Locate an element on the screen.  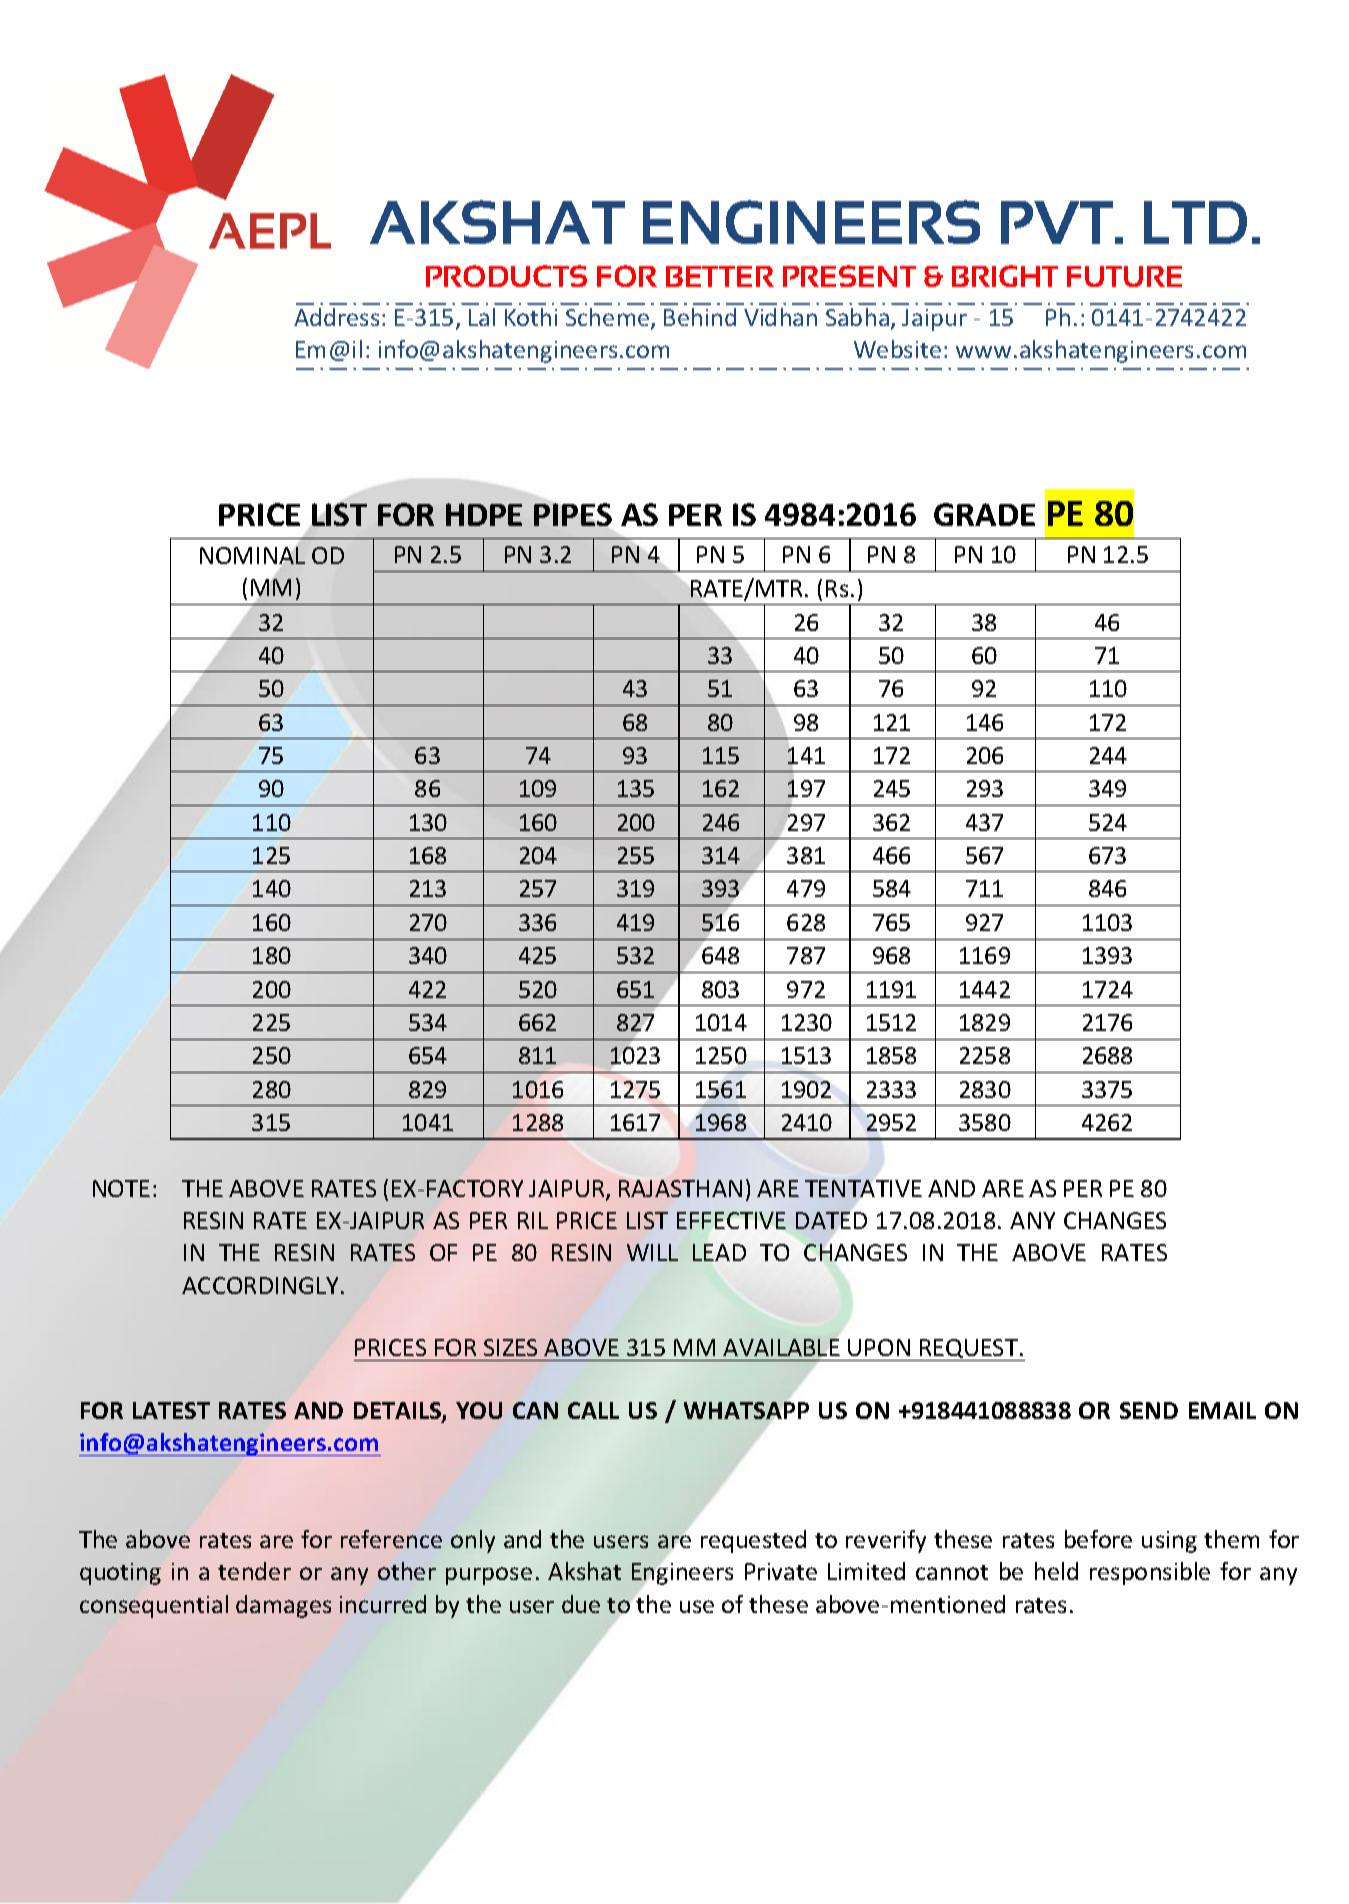
NOMINAL is located at coordinates (253, 556).
